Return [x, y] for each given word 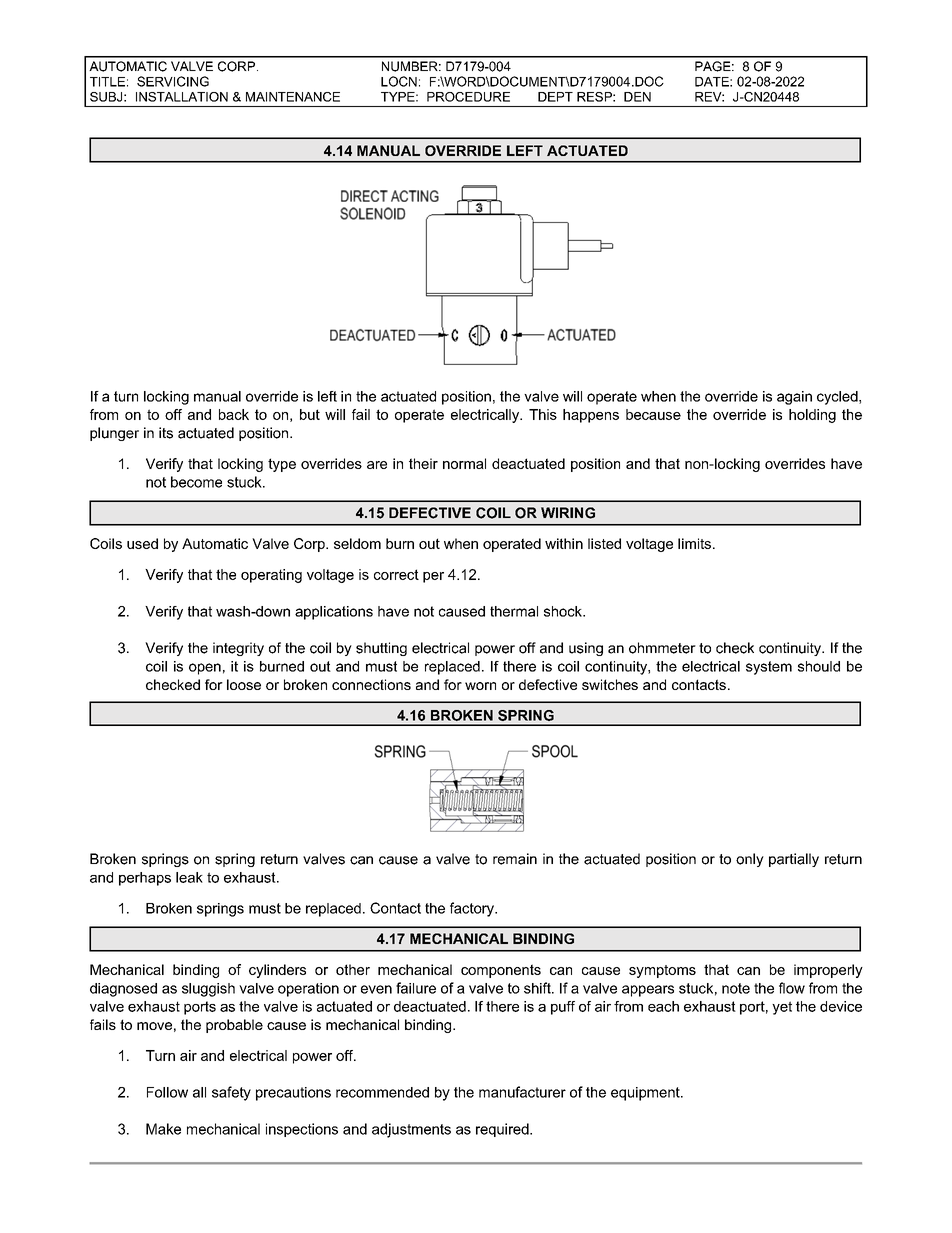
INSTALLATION [182, 97]
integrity [238, 649]
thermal [514, 611]
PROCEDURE [468, 97]
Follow [167, 1092]
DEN [637, 97]
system [769, 668]
